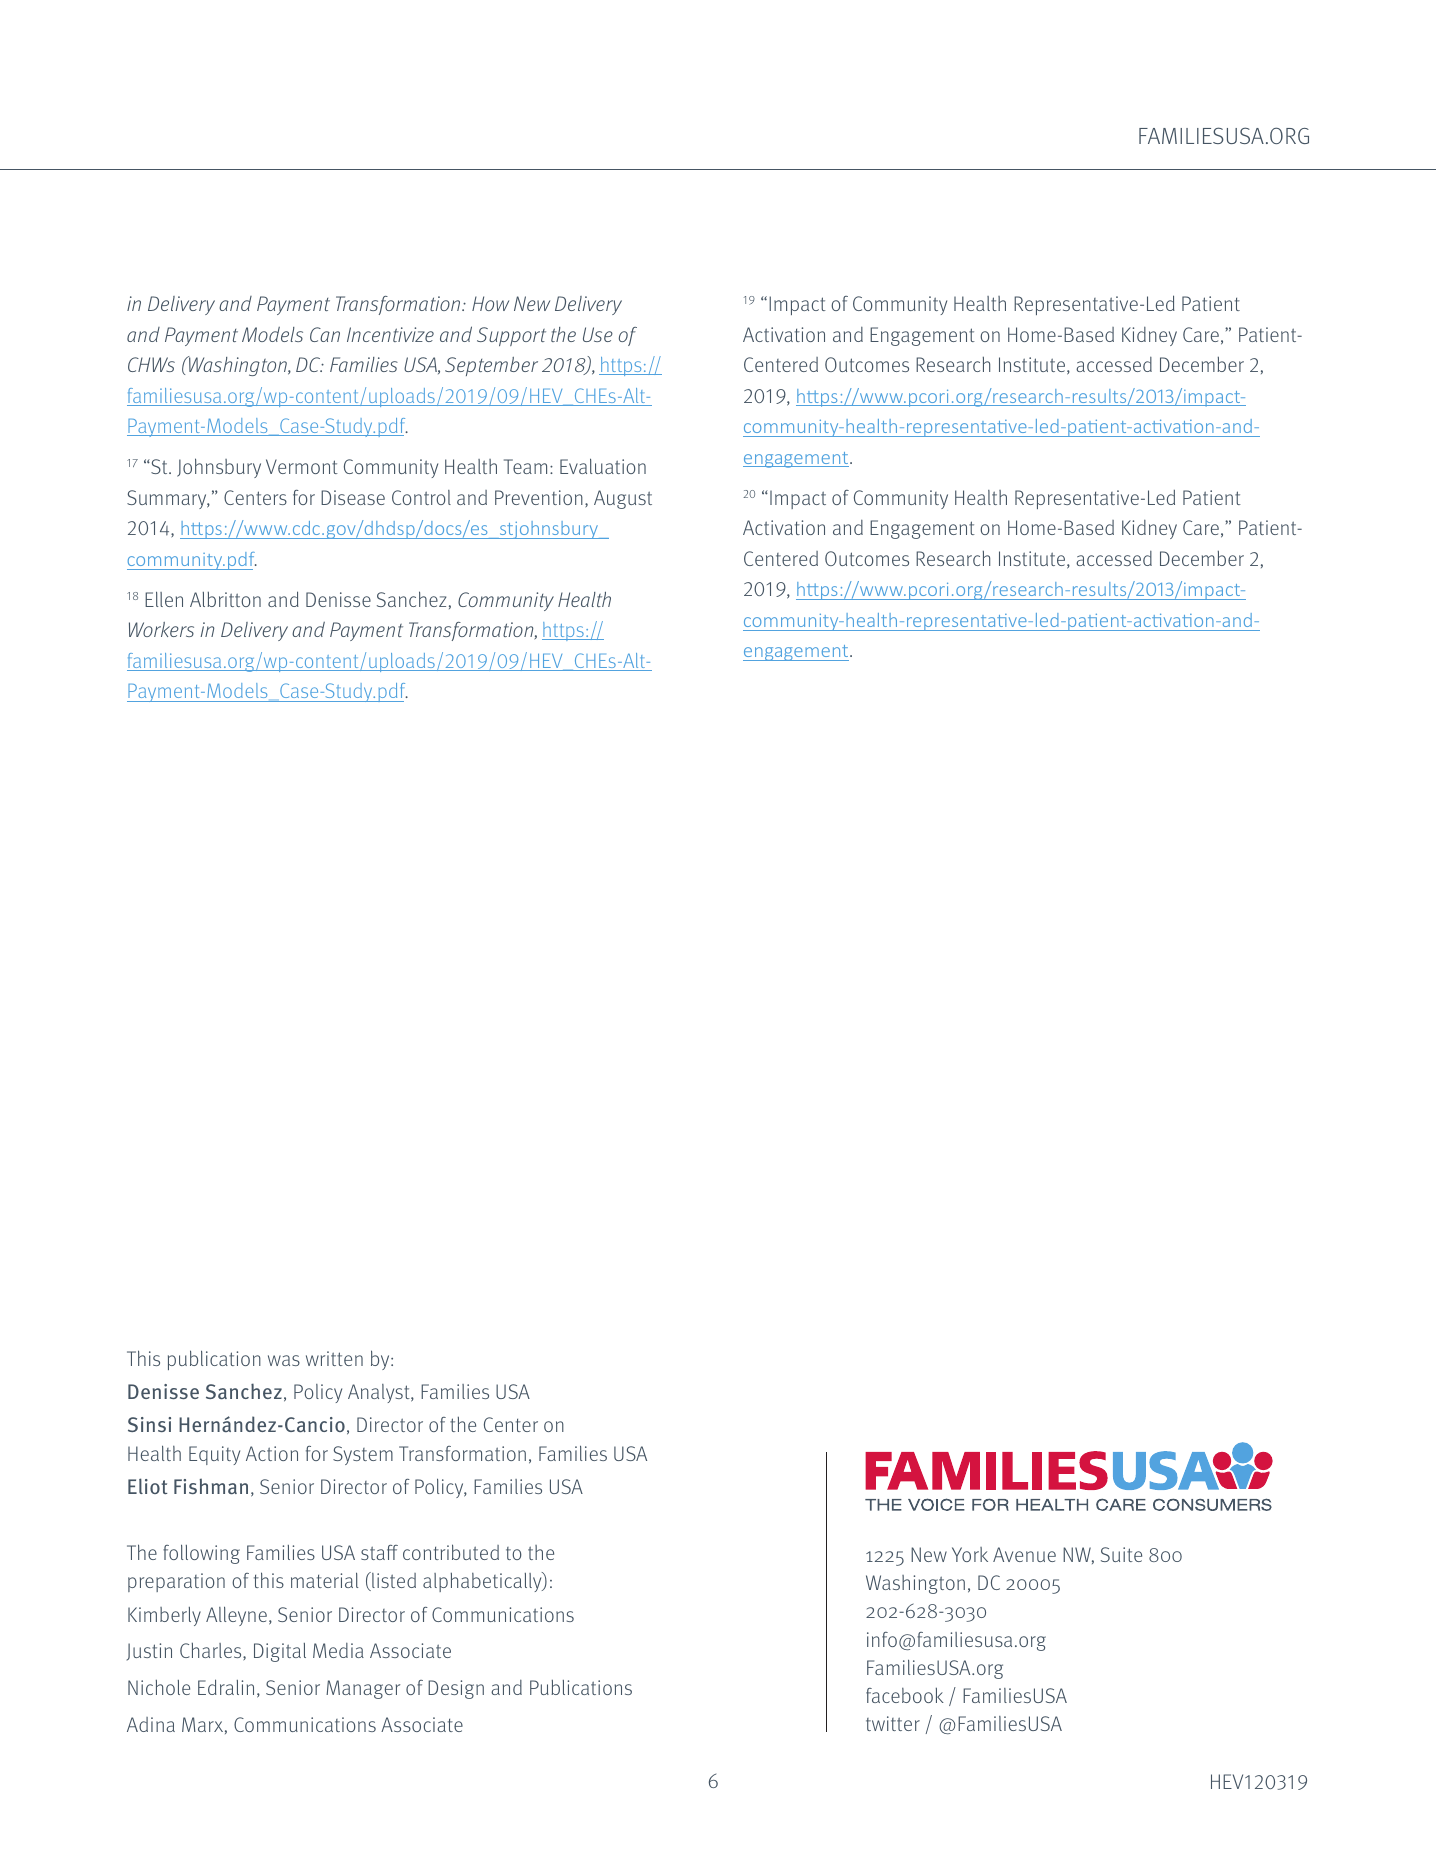 The image size is (1436, 1859). I want to click on Digital, so click(280, 1652).
